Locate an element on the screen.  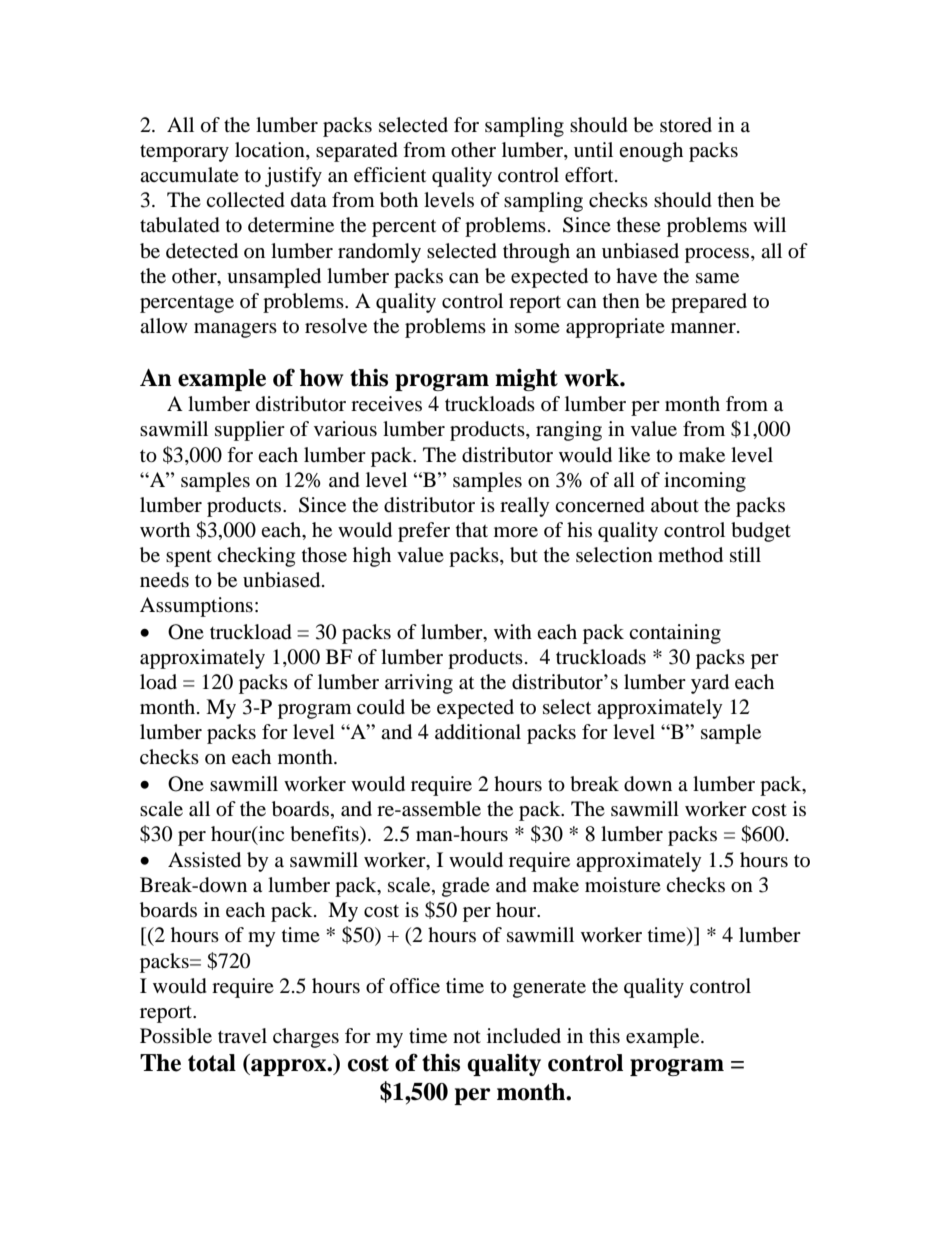
location is located at coordinates (271, 151).
